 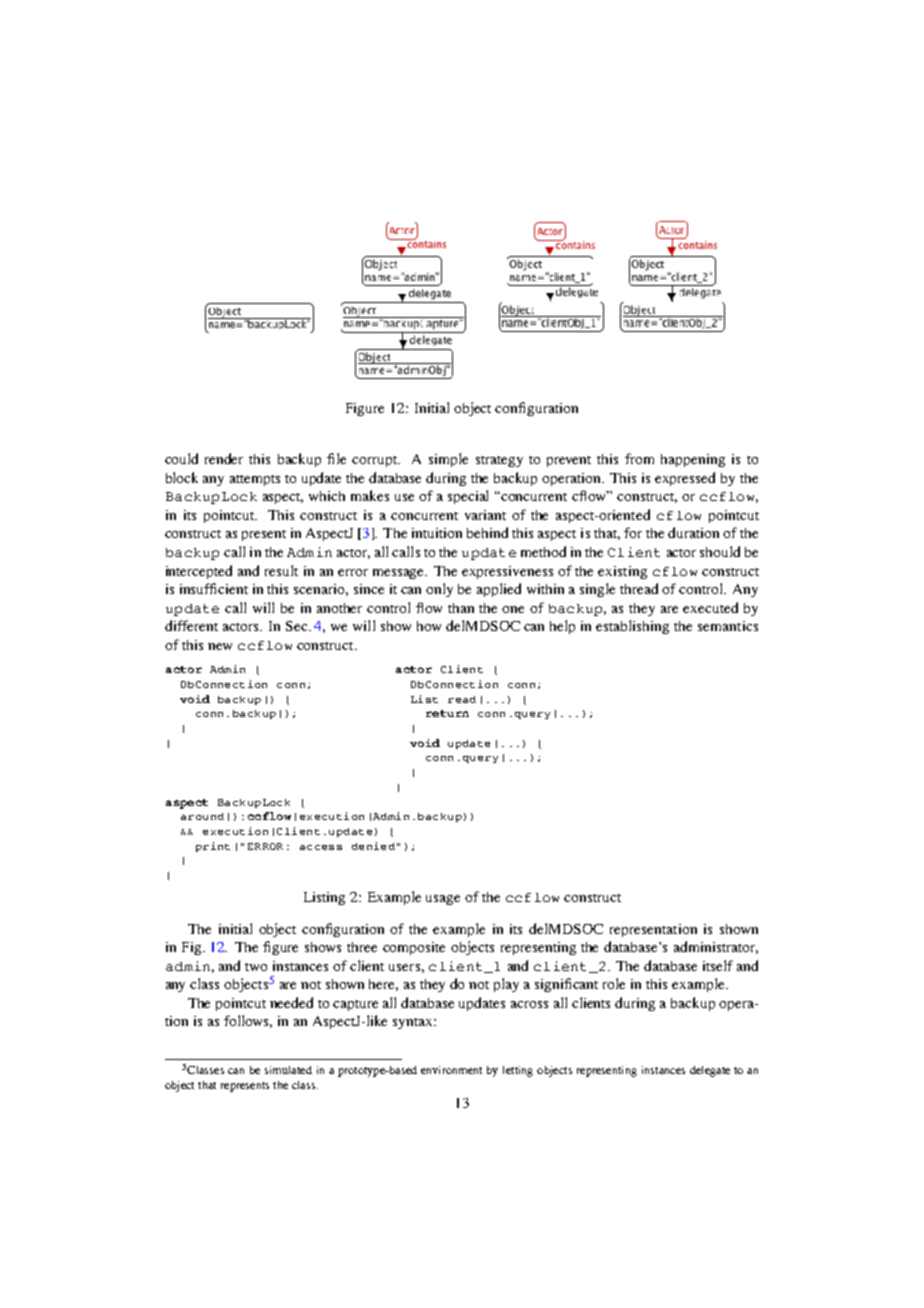 What do you see at coordinates (321, 847) in the screenshot?
I see `access` at bounding box center [321, 847].
